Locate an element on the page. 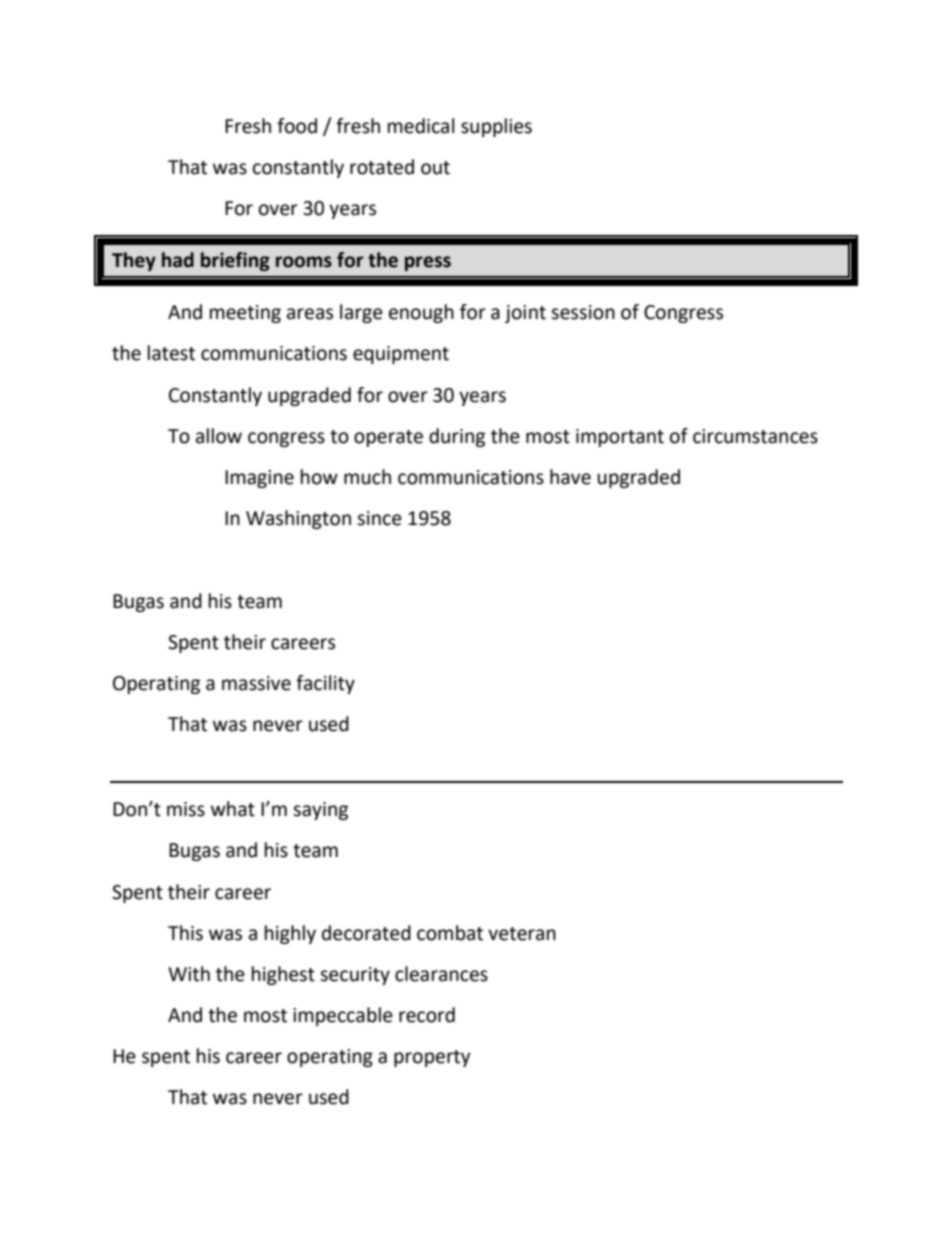 Image resolution: width=952 pixels, height=1233 pixels. supplies is located at coordinates (496, 127).
